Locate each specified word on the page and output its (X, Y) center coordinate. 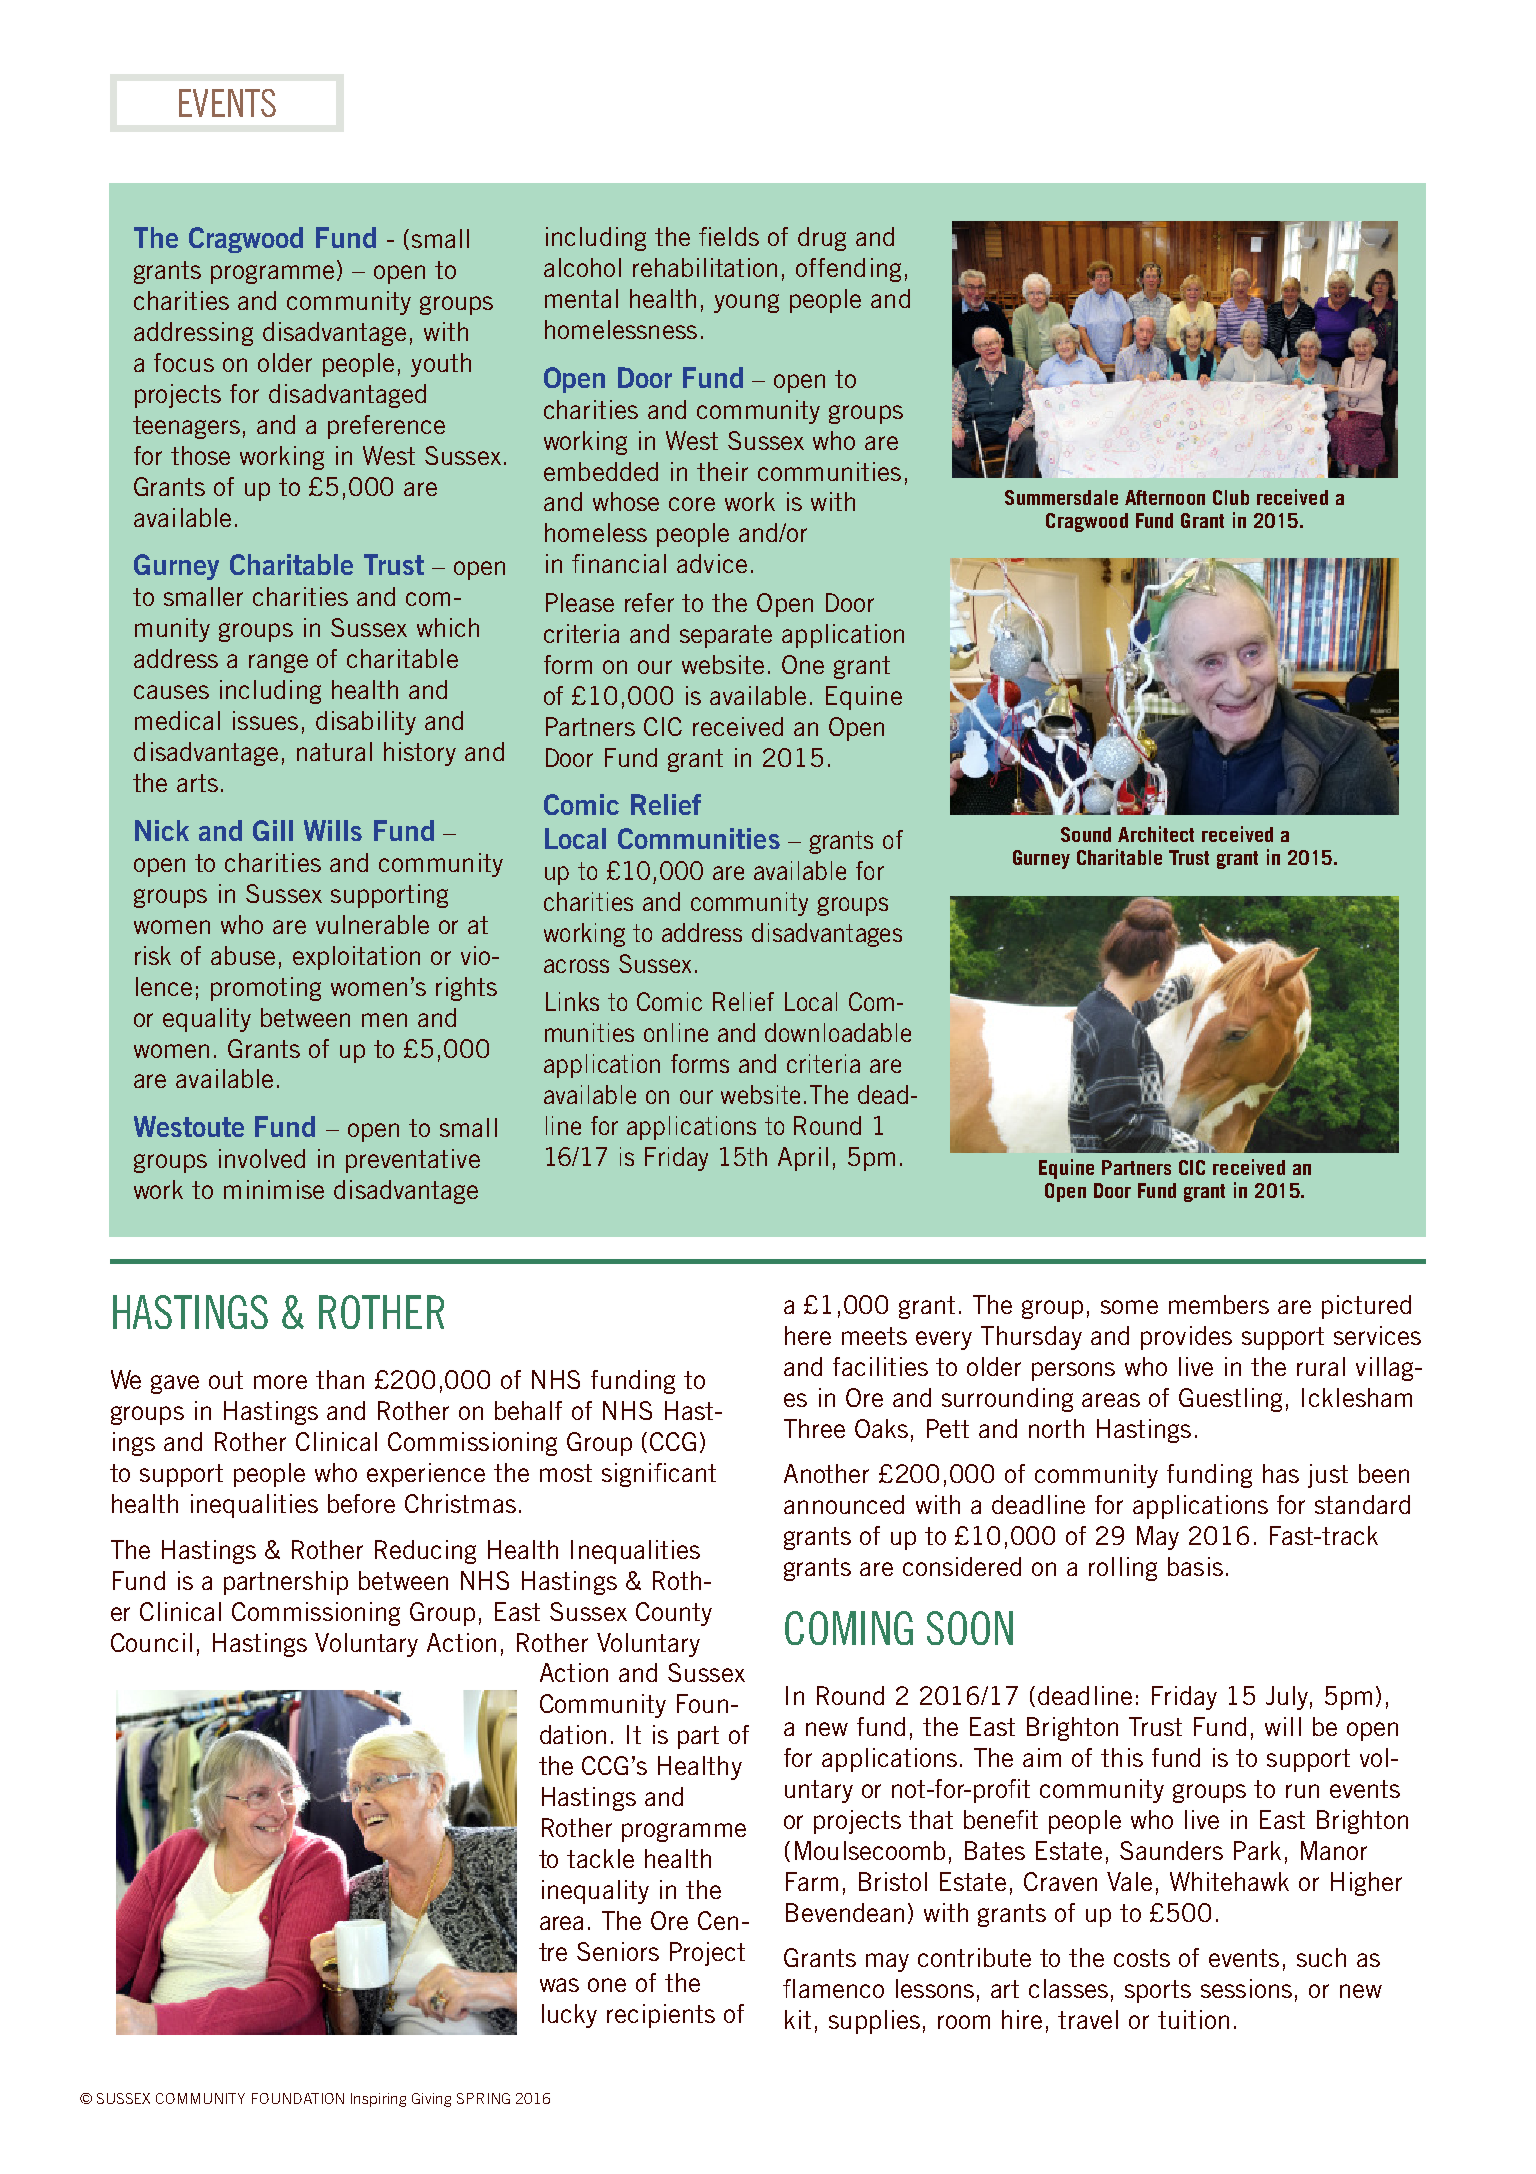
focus (184, 362)
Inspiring (378, 2100)
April (803, 1159)
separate (726, 636)
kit (798, 2019)
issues (265, 720)
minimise (274, 1189)
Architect (1156, 834)
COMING (849, 1628)
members (1219, 1304)
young (746, 303)
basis (1195, 1566)
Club (1231, 497)
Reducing (425, 1552)
